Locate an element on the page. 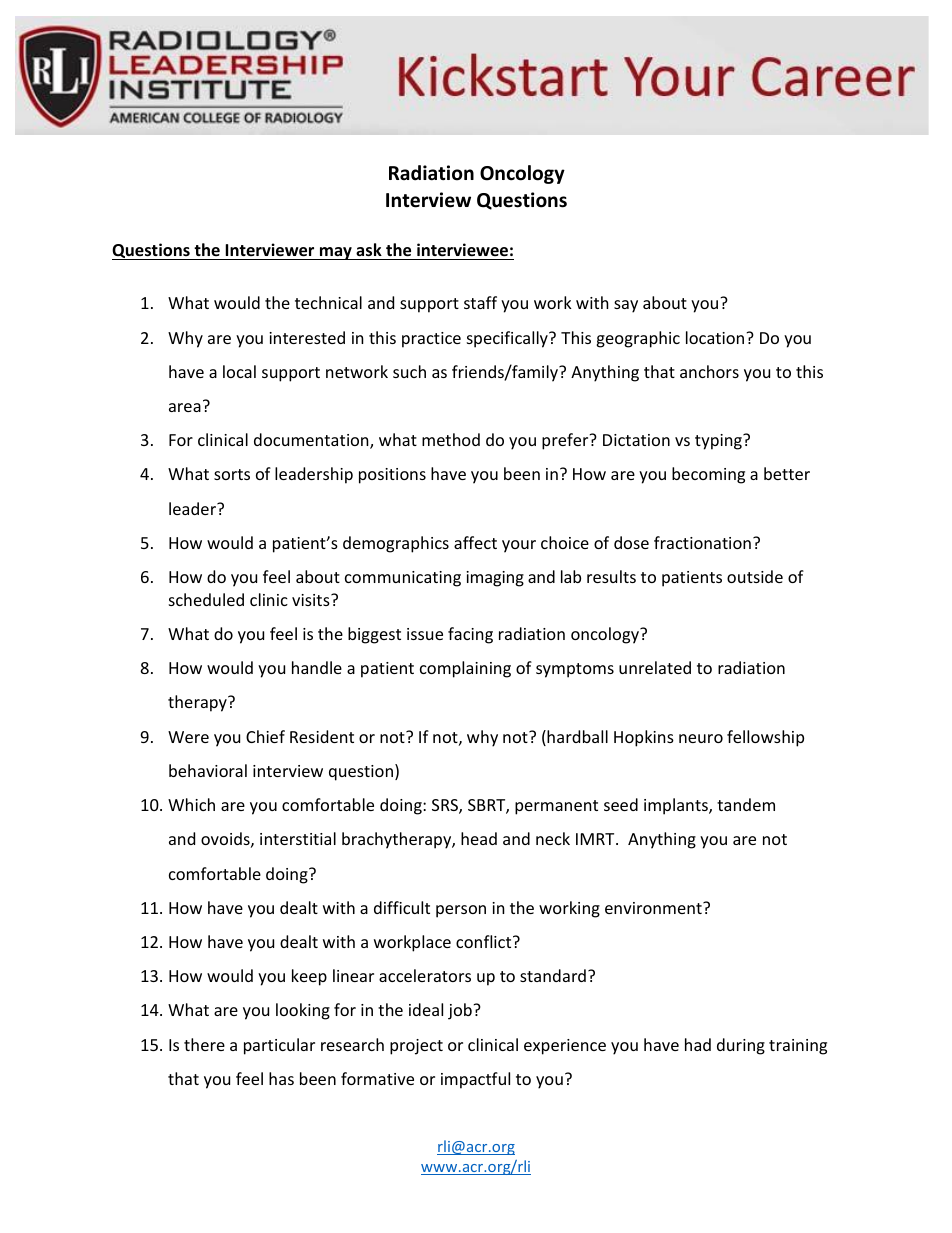 Image resolution: width=952 pixels, height=1233 pixels. technical is located at coordinates (328, 302).
